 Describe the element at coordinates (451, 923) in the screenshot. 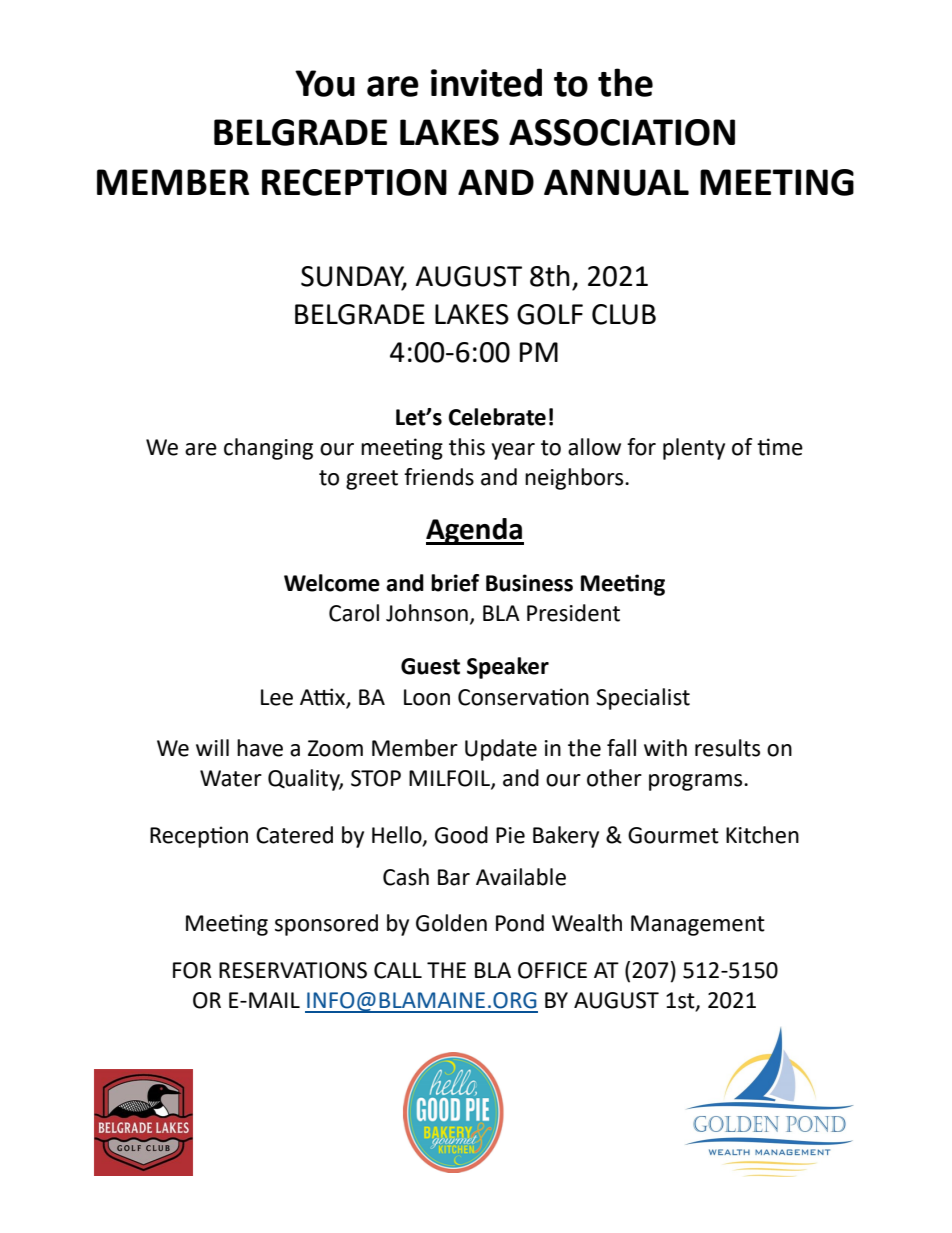

I see `Golden` at that location.
